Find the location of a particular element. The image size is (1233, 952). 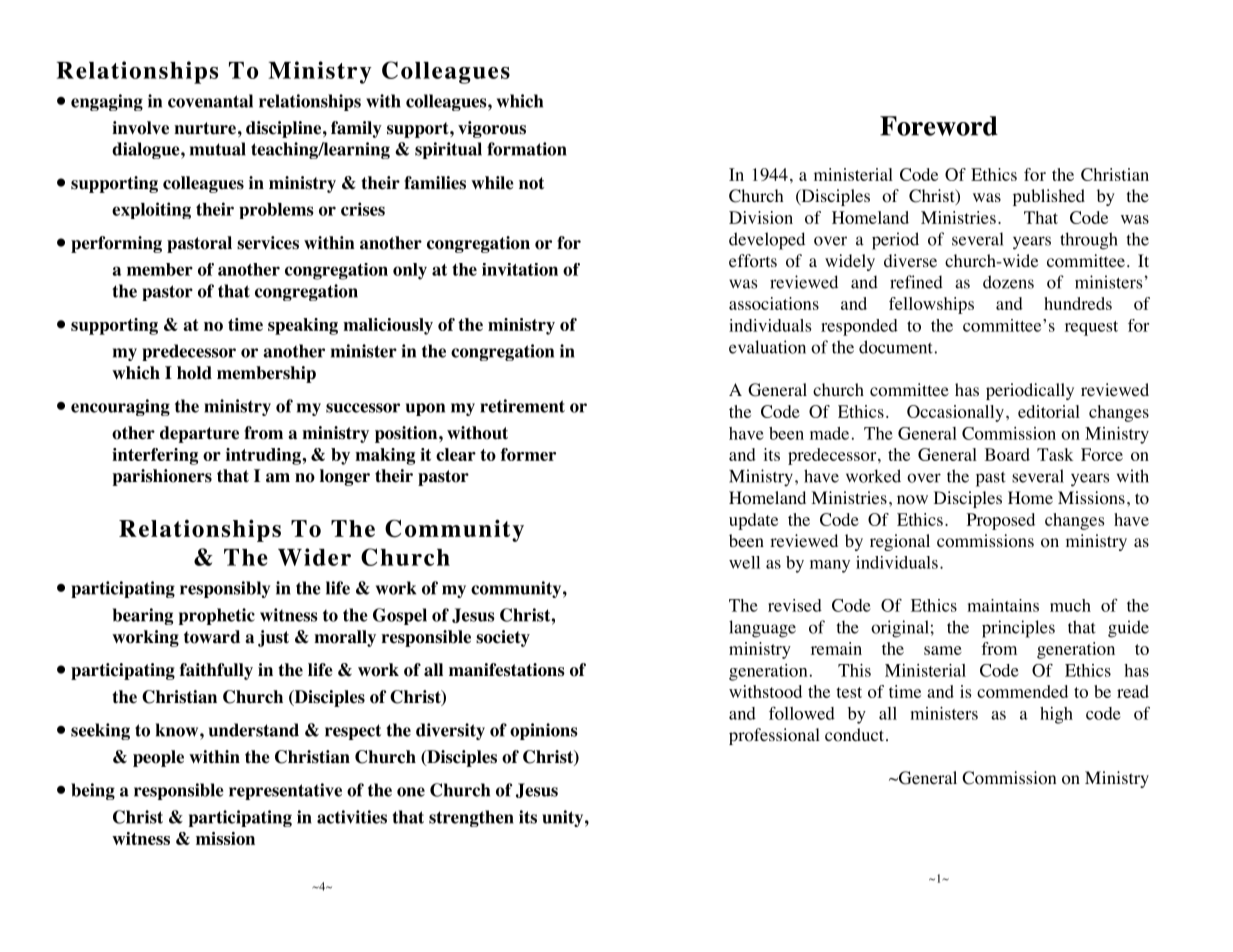

evaluation is located at coordinates (767, 347).
